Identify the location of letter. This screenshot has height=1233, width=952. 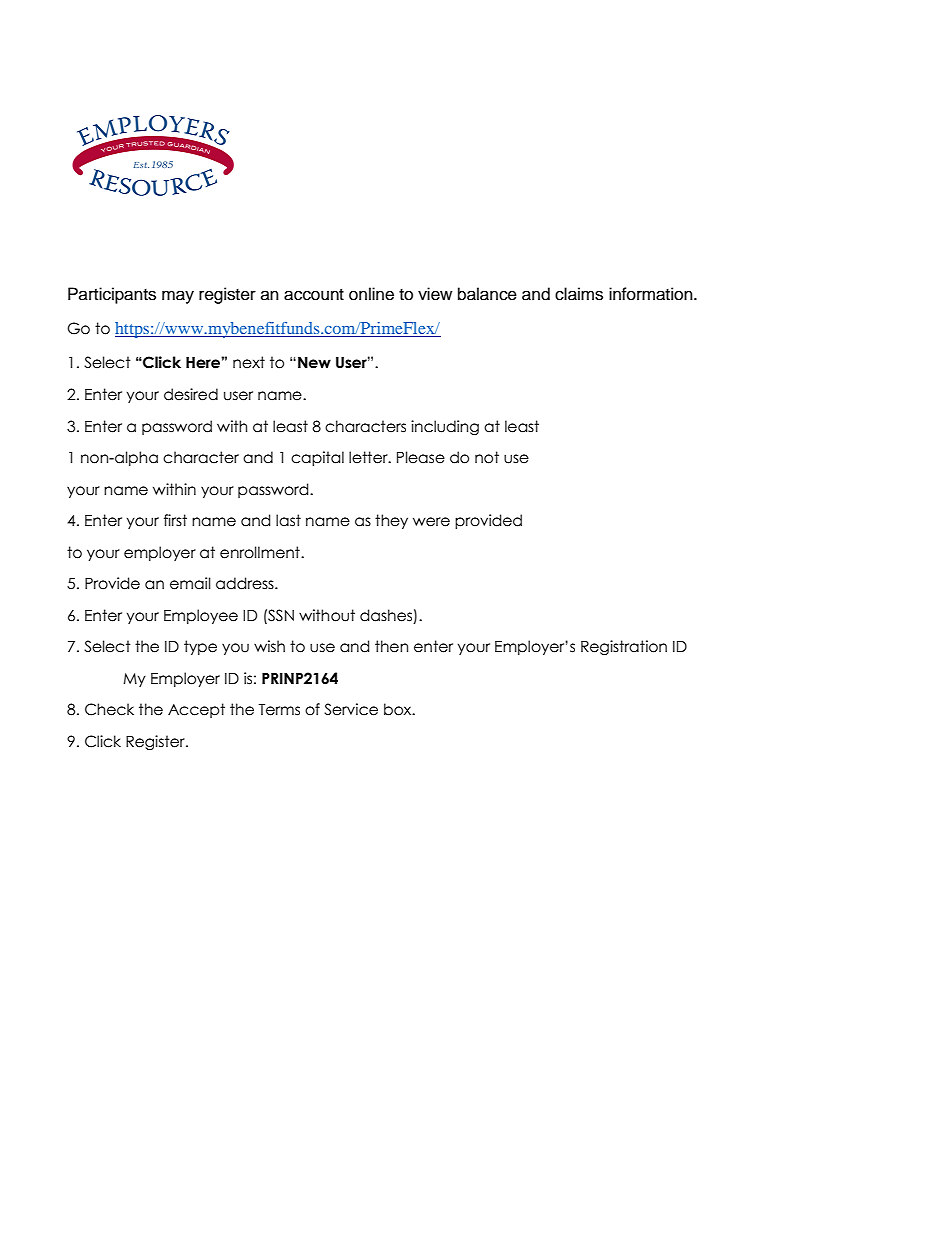
(369, 457).
